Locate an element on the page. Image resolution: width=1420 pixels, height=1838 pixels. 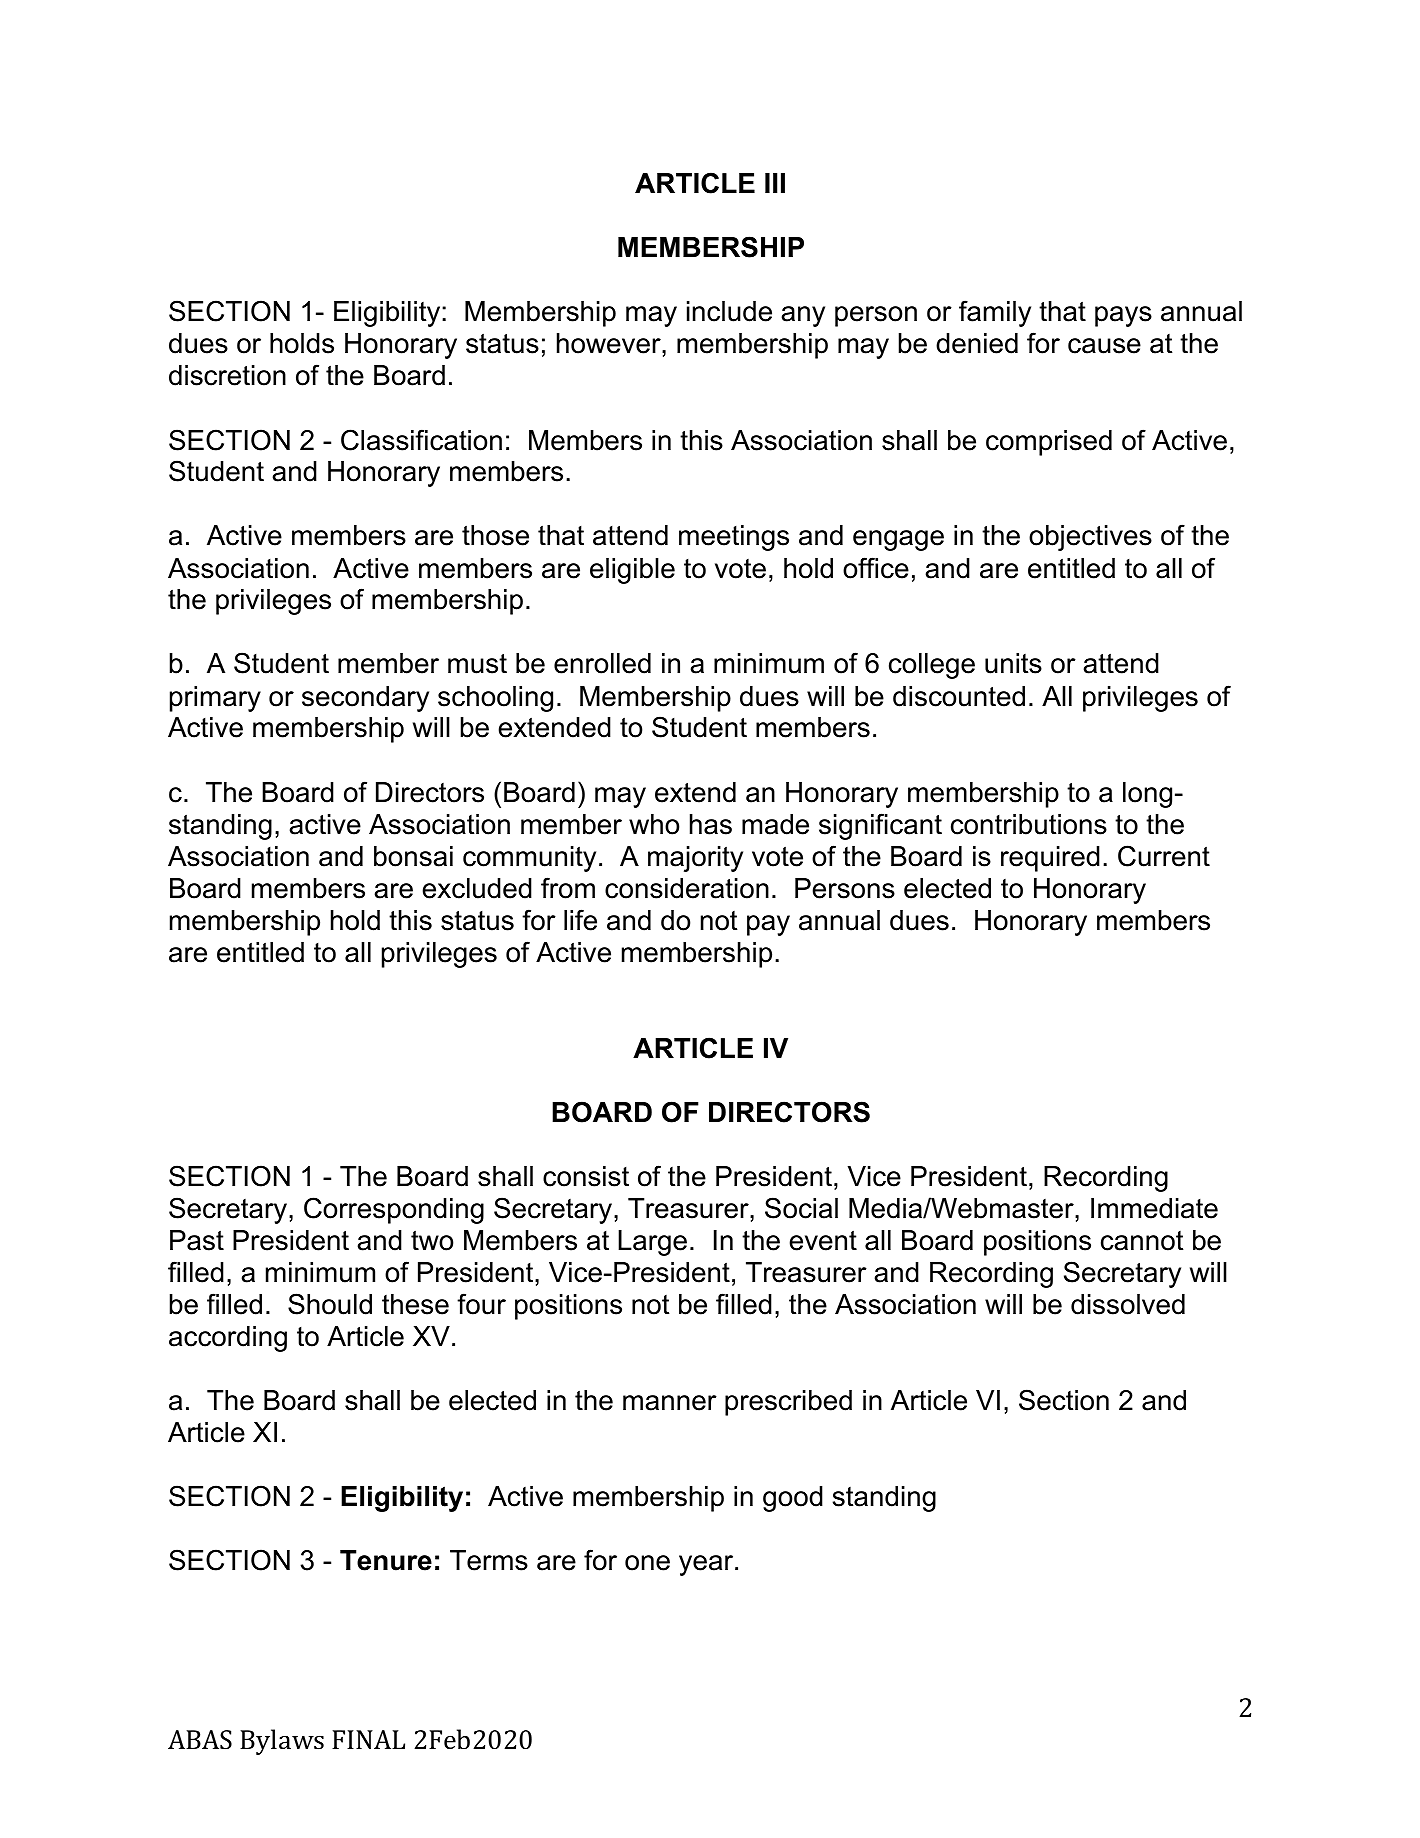
consideration is located at coordinates (687, 888).
